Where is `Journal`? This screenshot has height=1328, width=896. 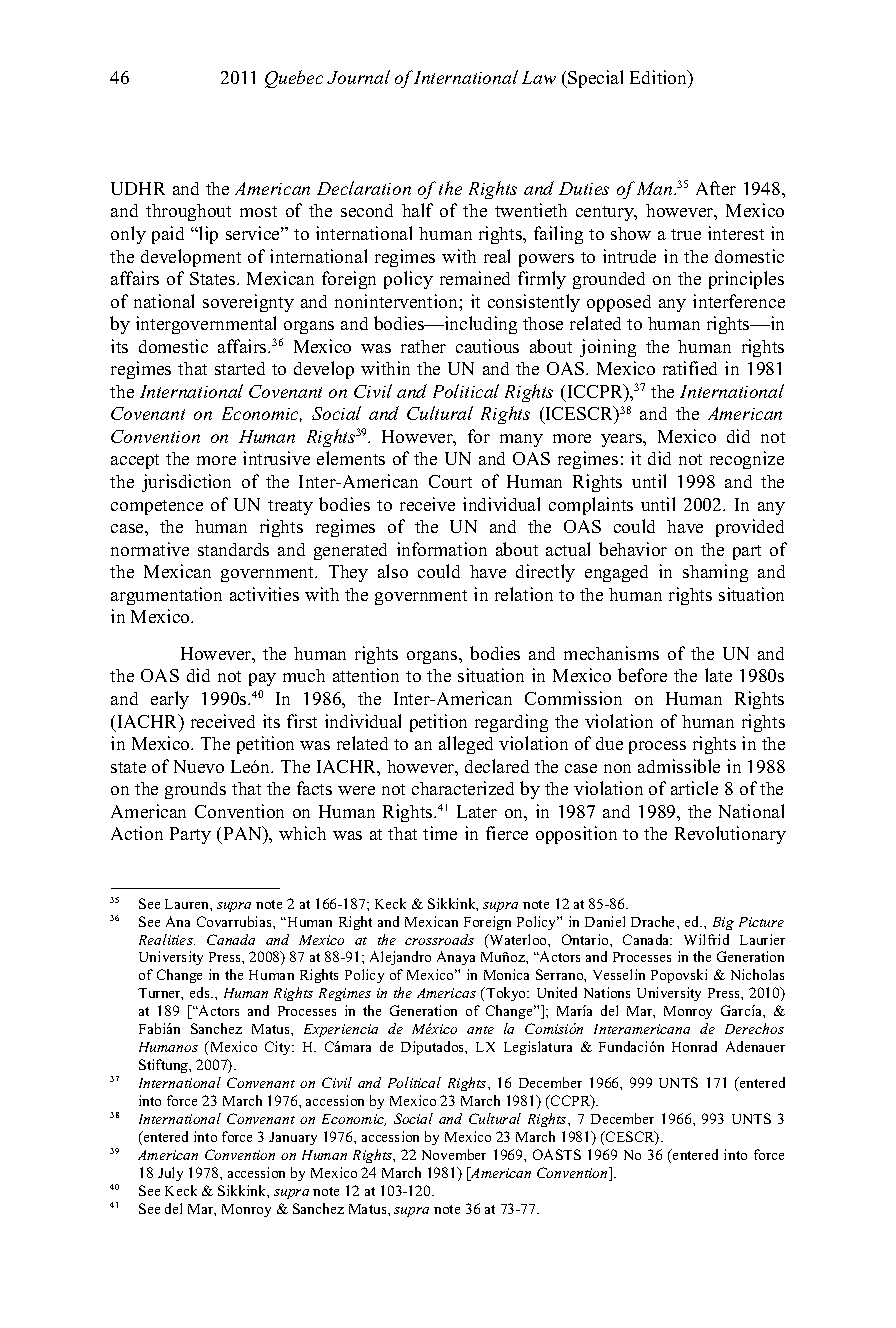
Journal is located at coordinates (358, 77).
